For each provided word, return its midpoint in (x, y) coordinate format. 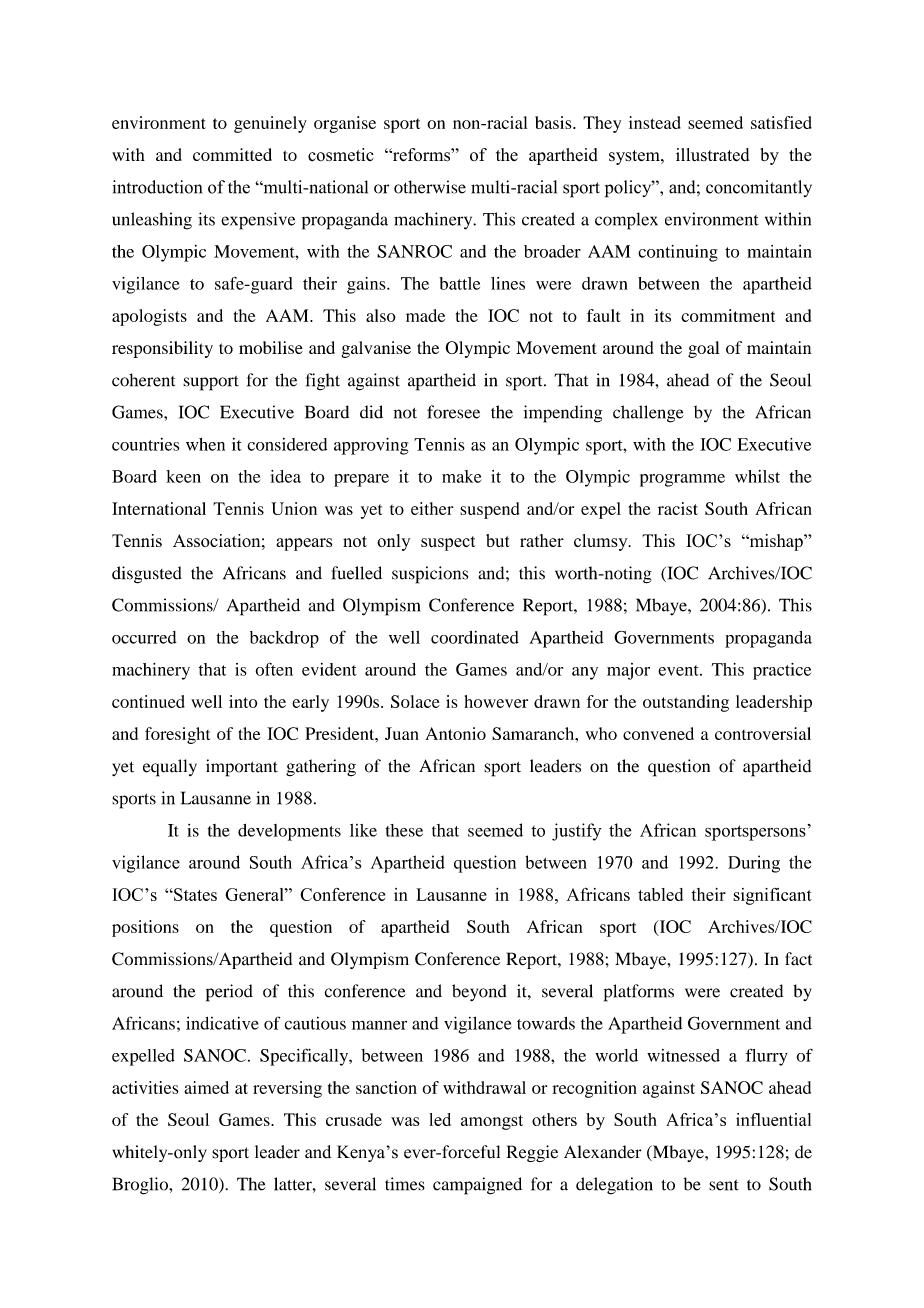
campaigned (477, 1186)
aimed (206, 1087)
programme (682, 480)
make (461, 476)
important (242, 768)
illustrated (713, 155)
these (404, 830)
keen (183, 476)
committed (232, 154)
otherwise (430, 187)
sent (724, 1185)
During (754, 864)
